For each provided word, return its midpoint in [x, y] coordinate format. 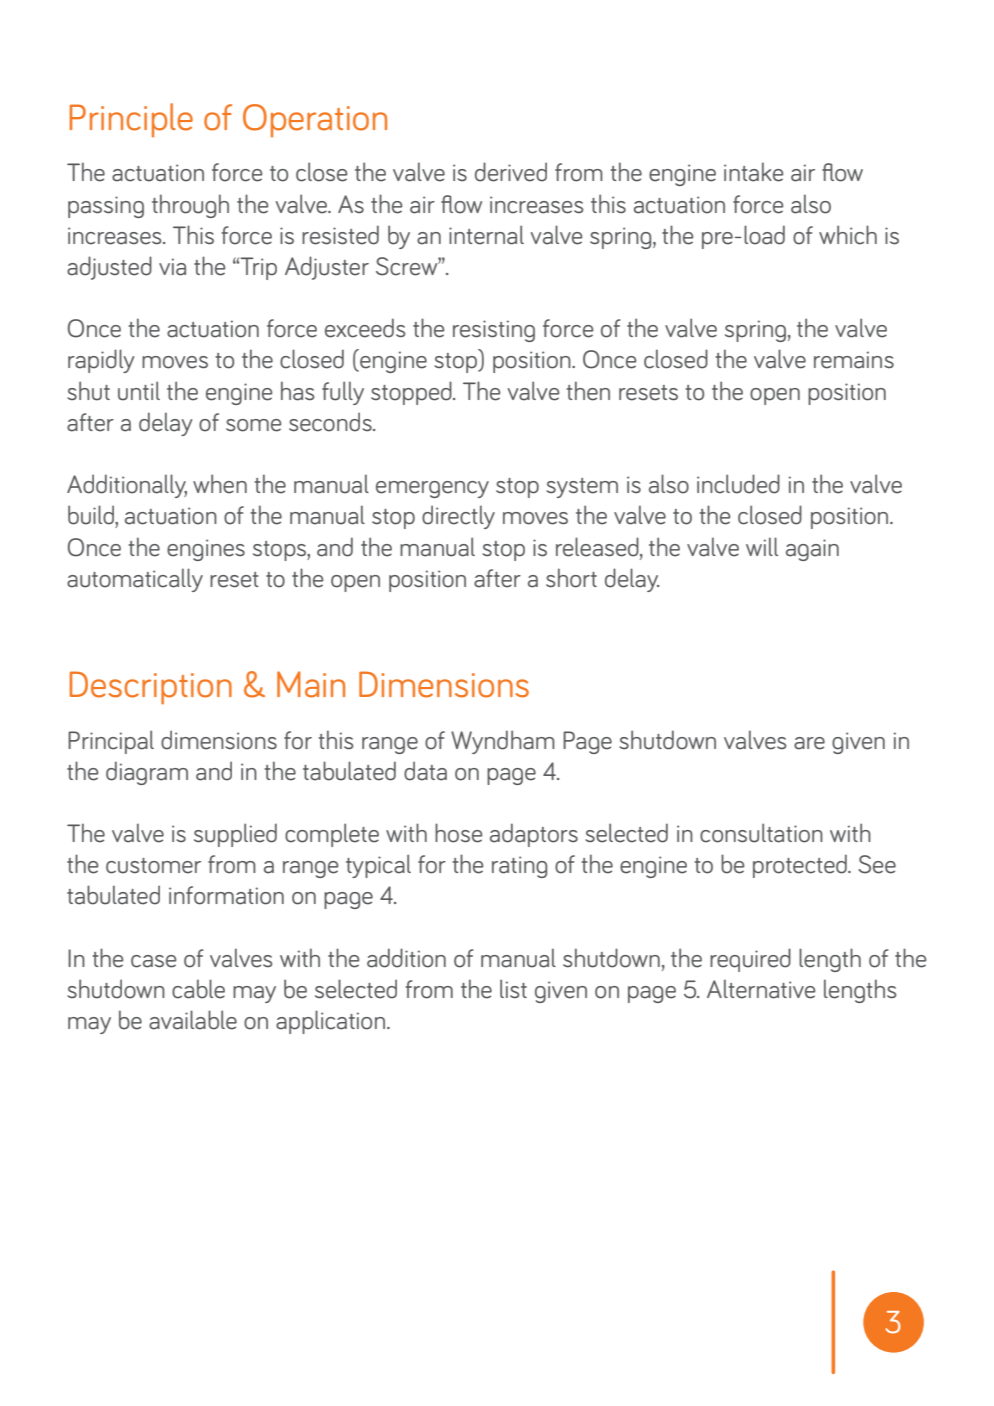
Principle [131, 120]
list [513, 989]
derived [511, 172]
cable [198, 989]
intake [753, 172]
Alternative [761, 989]
